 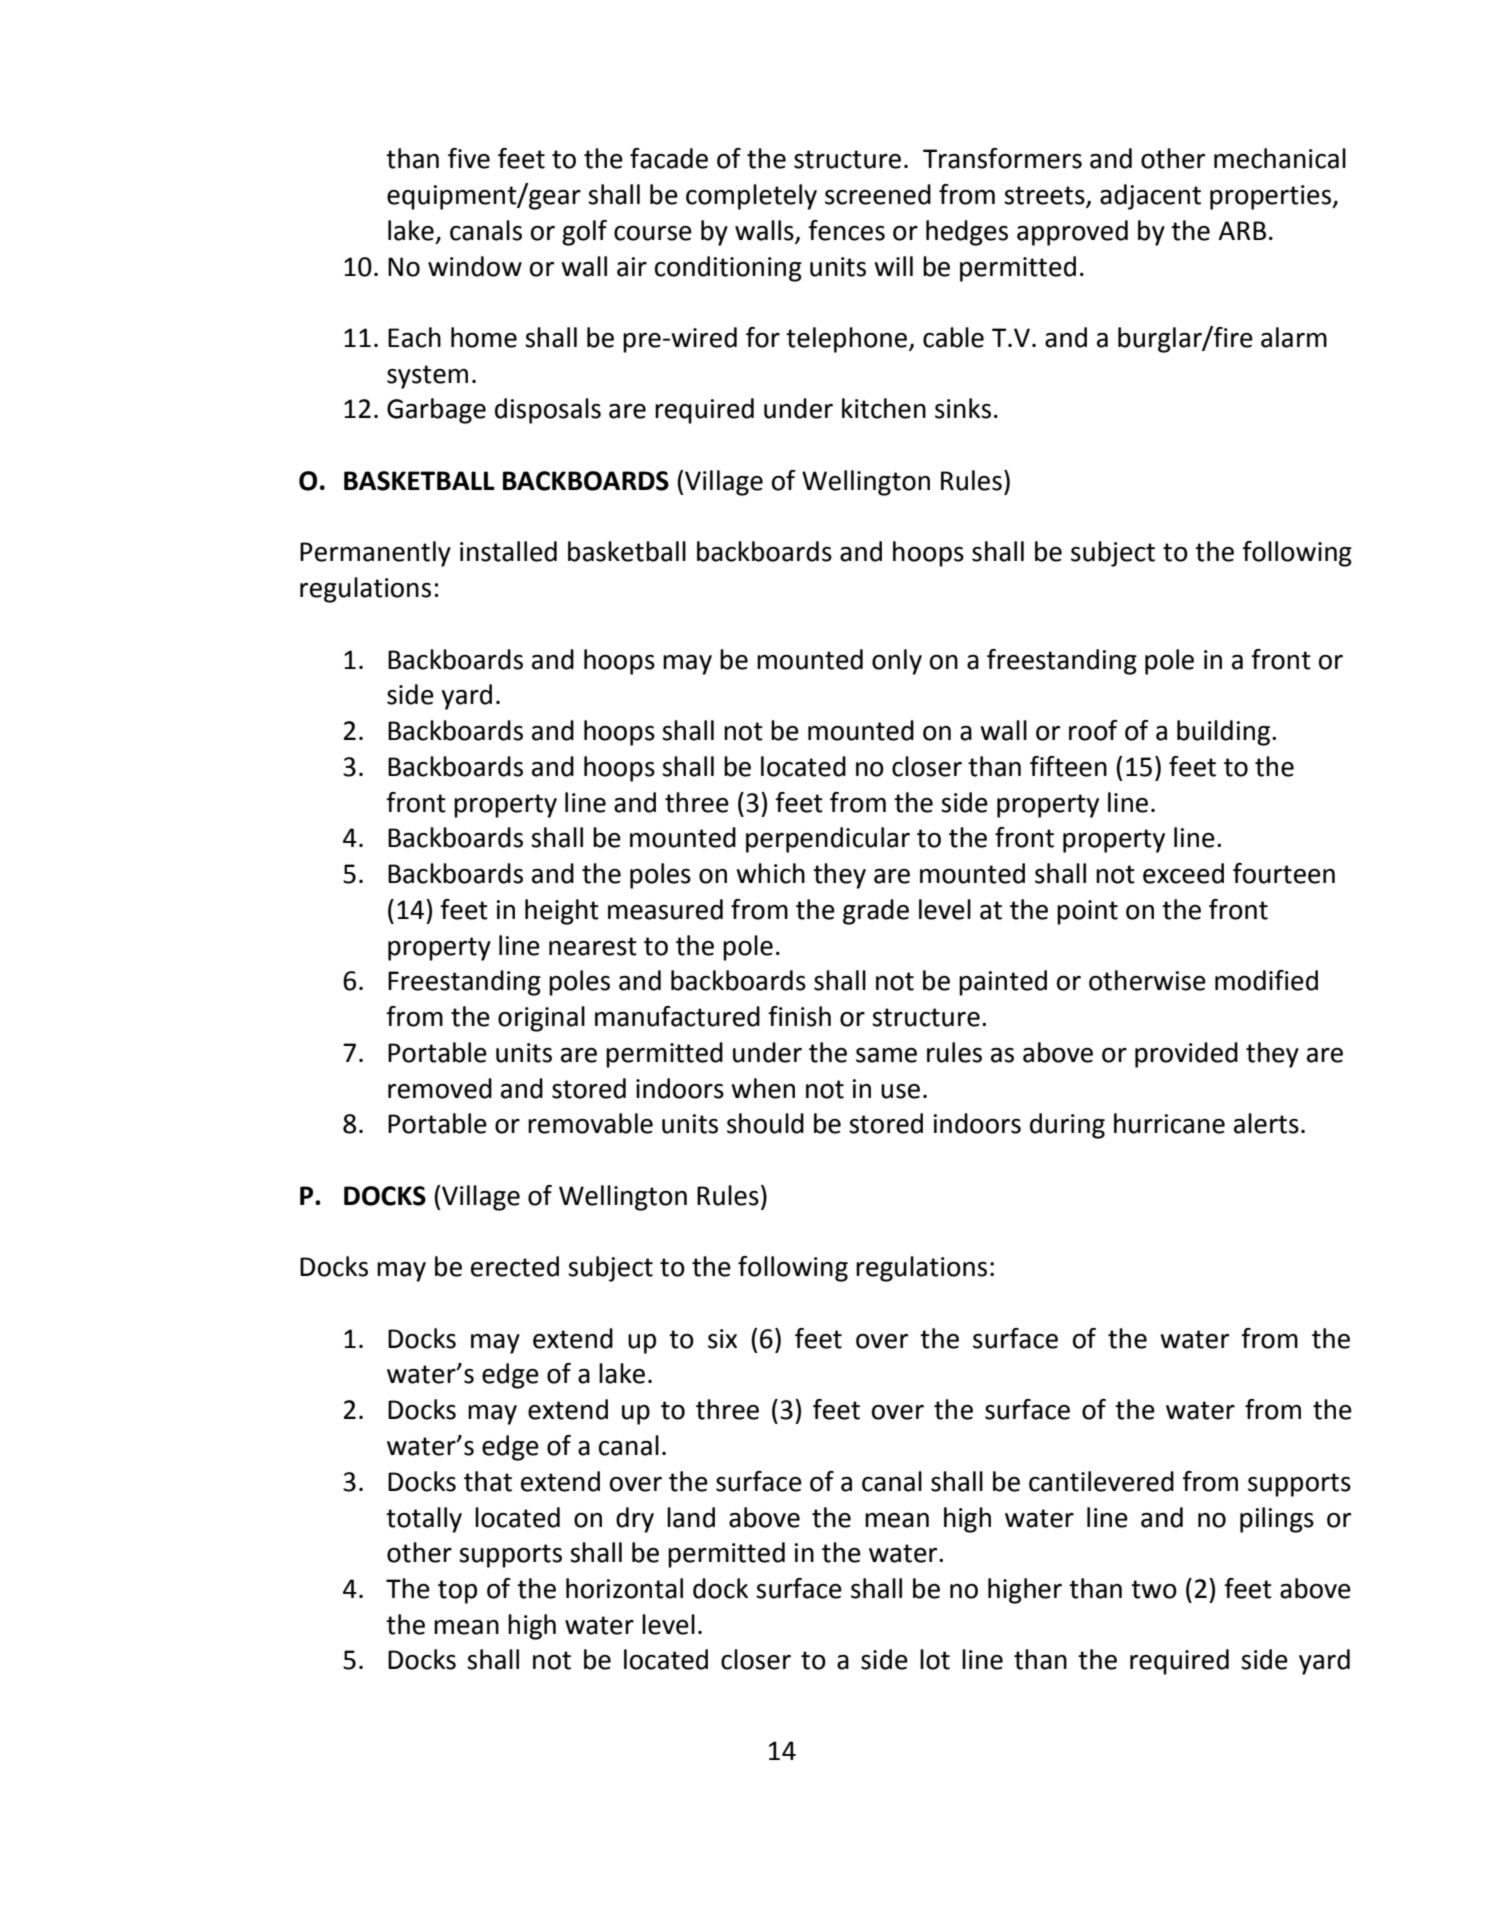 I want to click on lot, so click(x=935, y=1659).
